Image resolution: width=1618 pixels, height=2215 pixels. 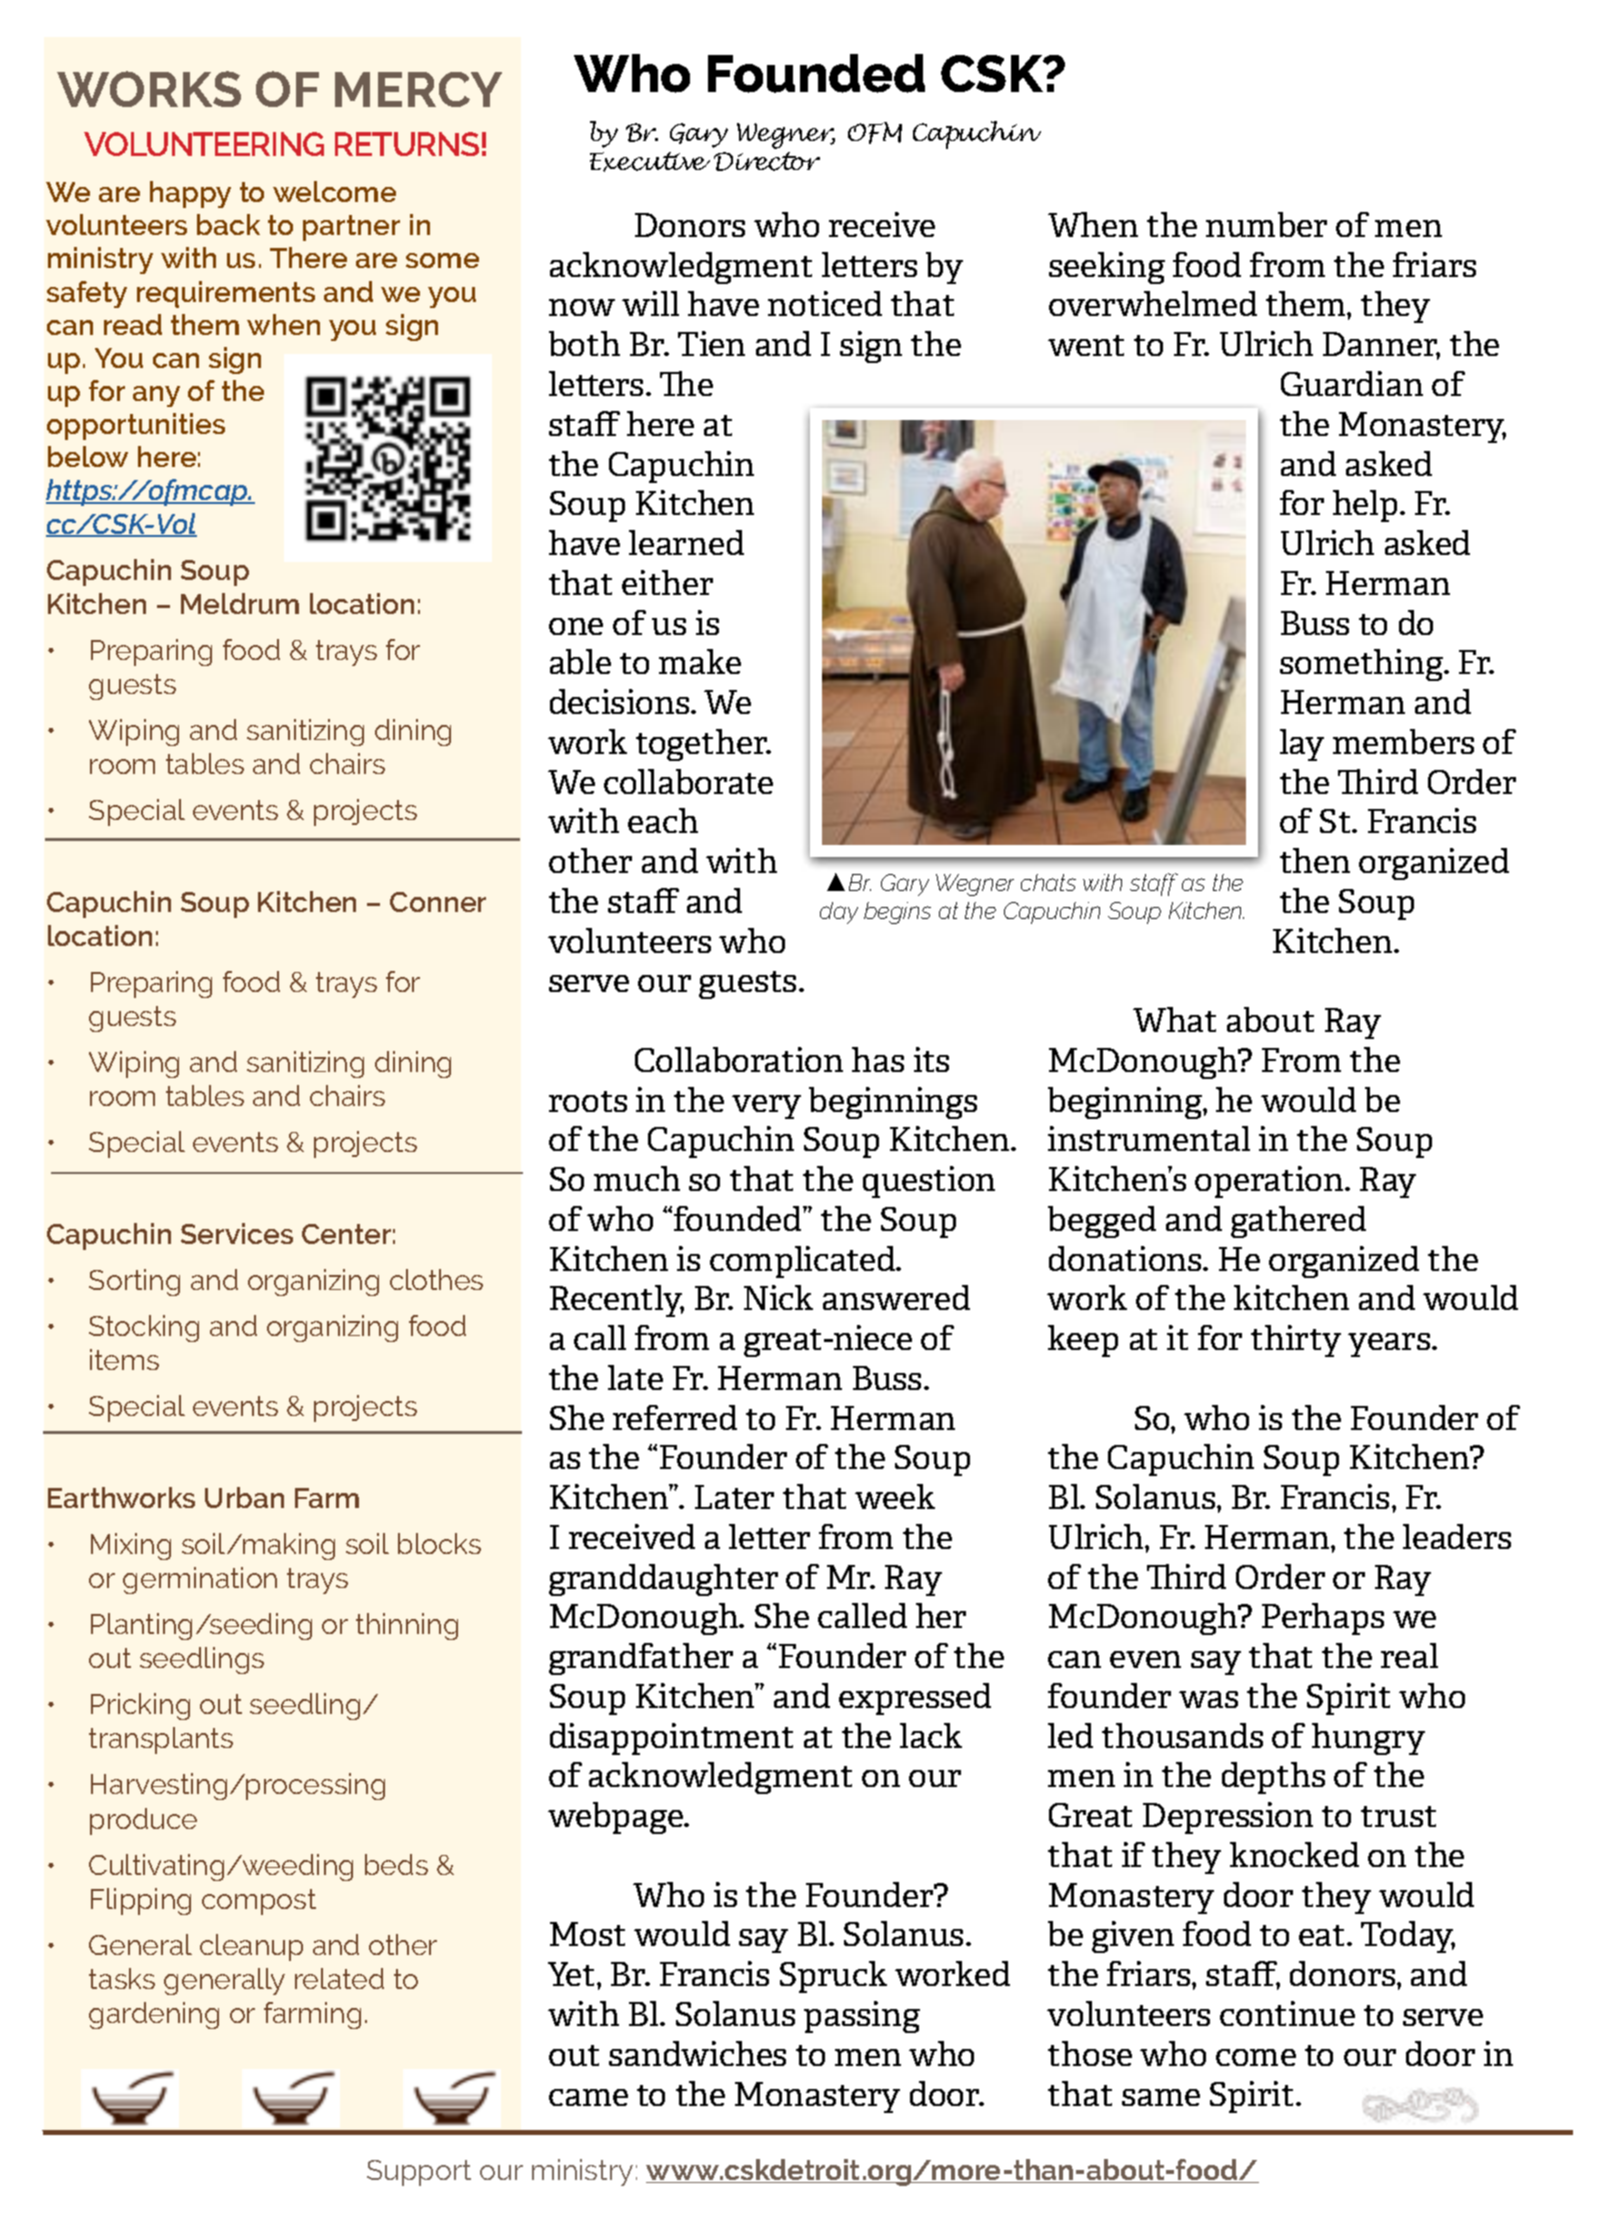 I want to click on Director, so click(x=767, y=161).
